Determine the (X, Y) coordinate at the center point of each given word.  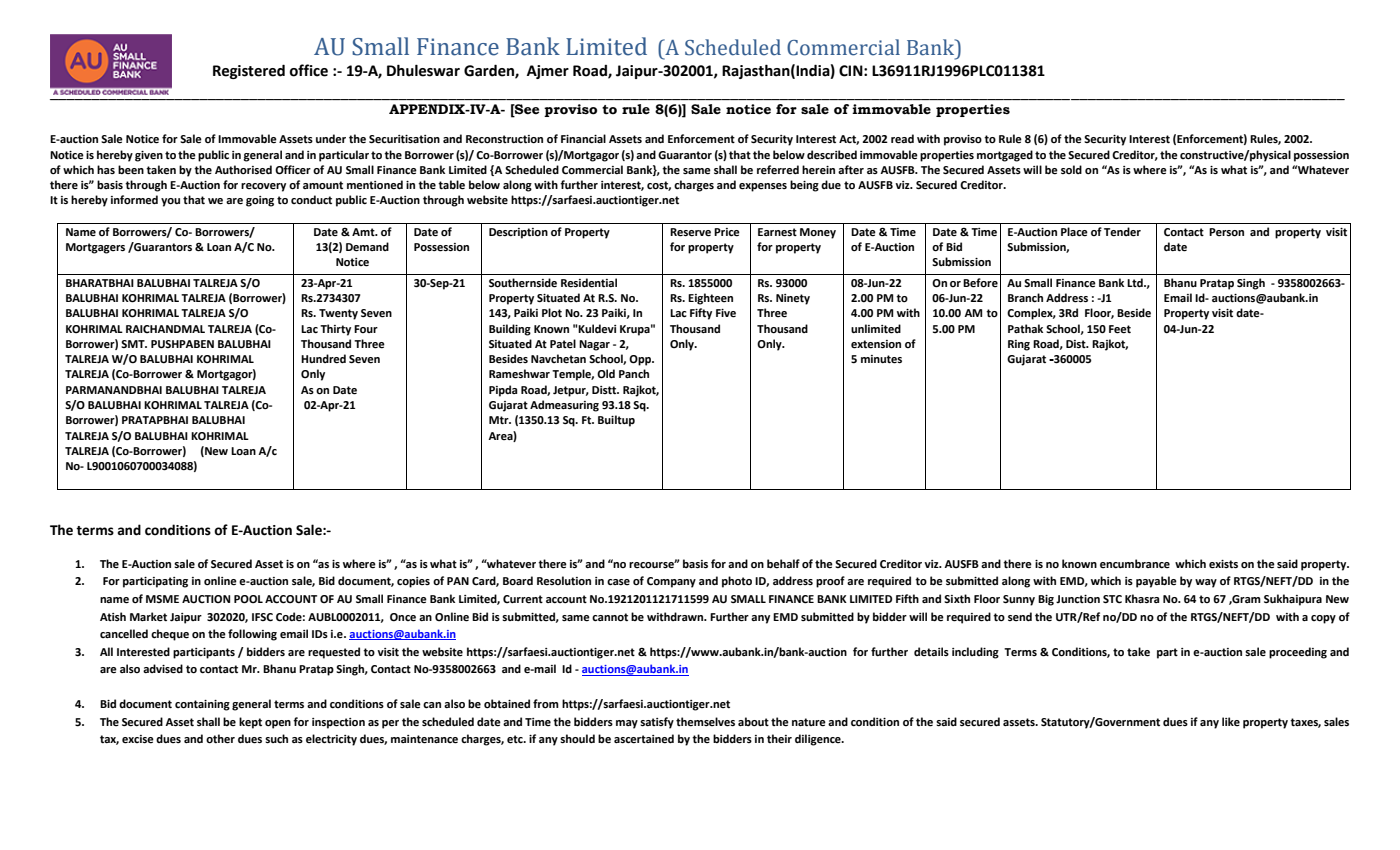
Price (727, 232)
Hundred (323, 359)
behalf (783, 564)
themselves (705, 722)
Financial (583, 138)
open (278, 724)
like (1231, 721)
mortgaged (1005, 156)
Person (1226, 232)
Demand (367, 247)
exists (1223, 564)
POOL (248, 599)
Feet (1120, 329)
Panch (634, 373)
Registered (249, 71)
